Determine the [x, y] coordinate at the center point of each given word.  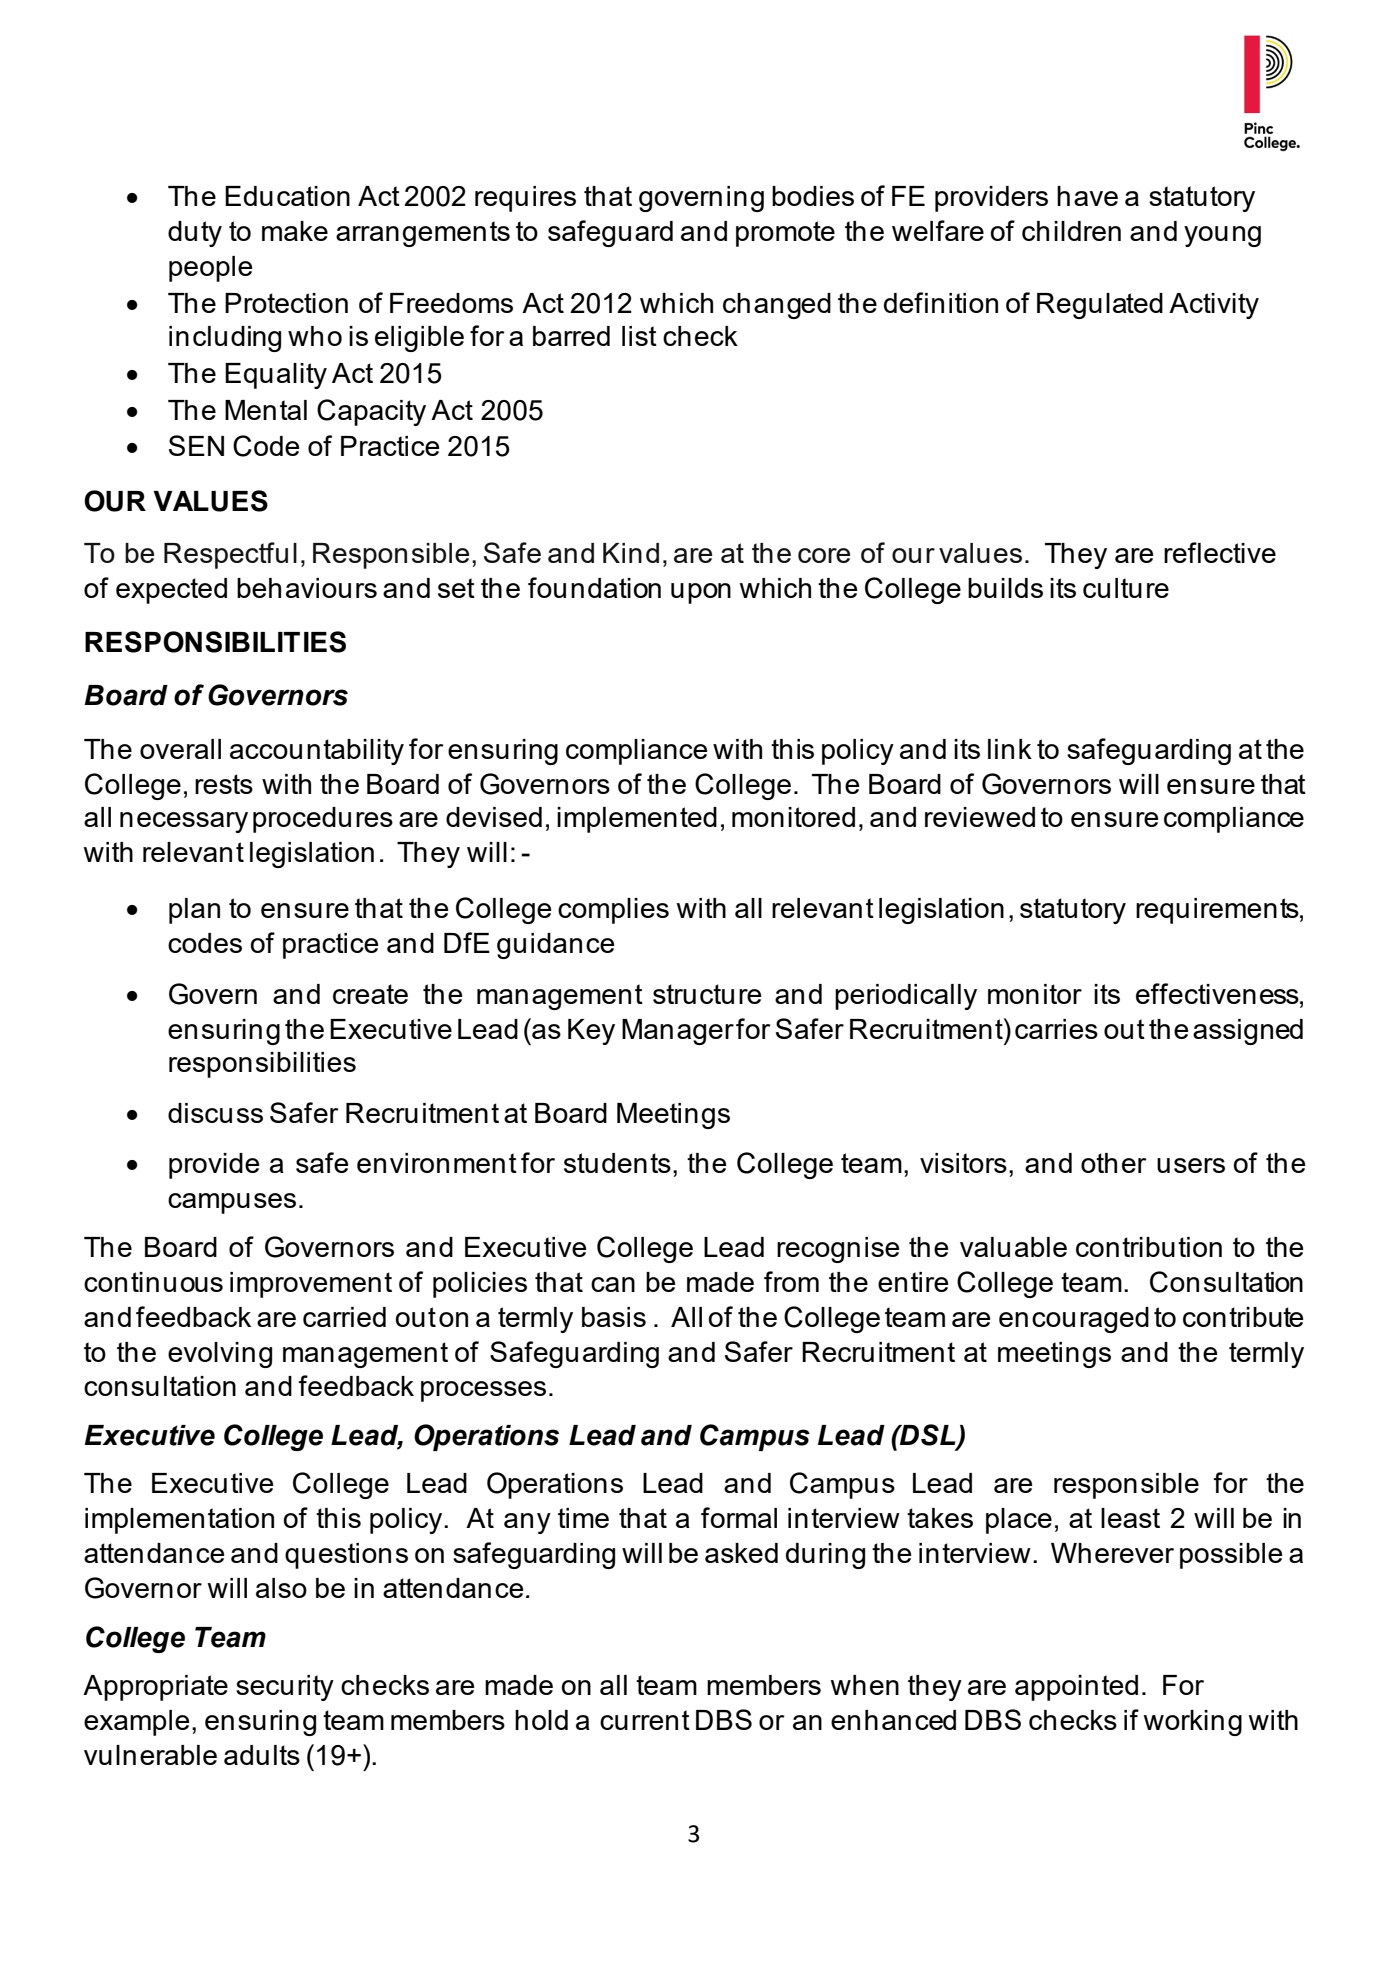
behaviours [307, 588]
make [295, 231]
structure [707, 994]
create [370, 994]
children [1071, 231]
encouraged [1074, 1320]
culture [1126, 588]
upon [701, 593]
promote [785, 234]
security [285, 1688]
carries [1056, 1029]
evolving [220, 1355]
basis [614, 1317]
